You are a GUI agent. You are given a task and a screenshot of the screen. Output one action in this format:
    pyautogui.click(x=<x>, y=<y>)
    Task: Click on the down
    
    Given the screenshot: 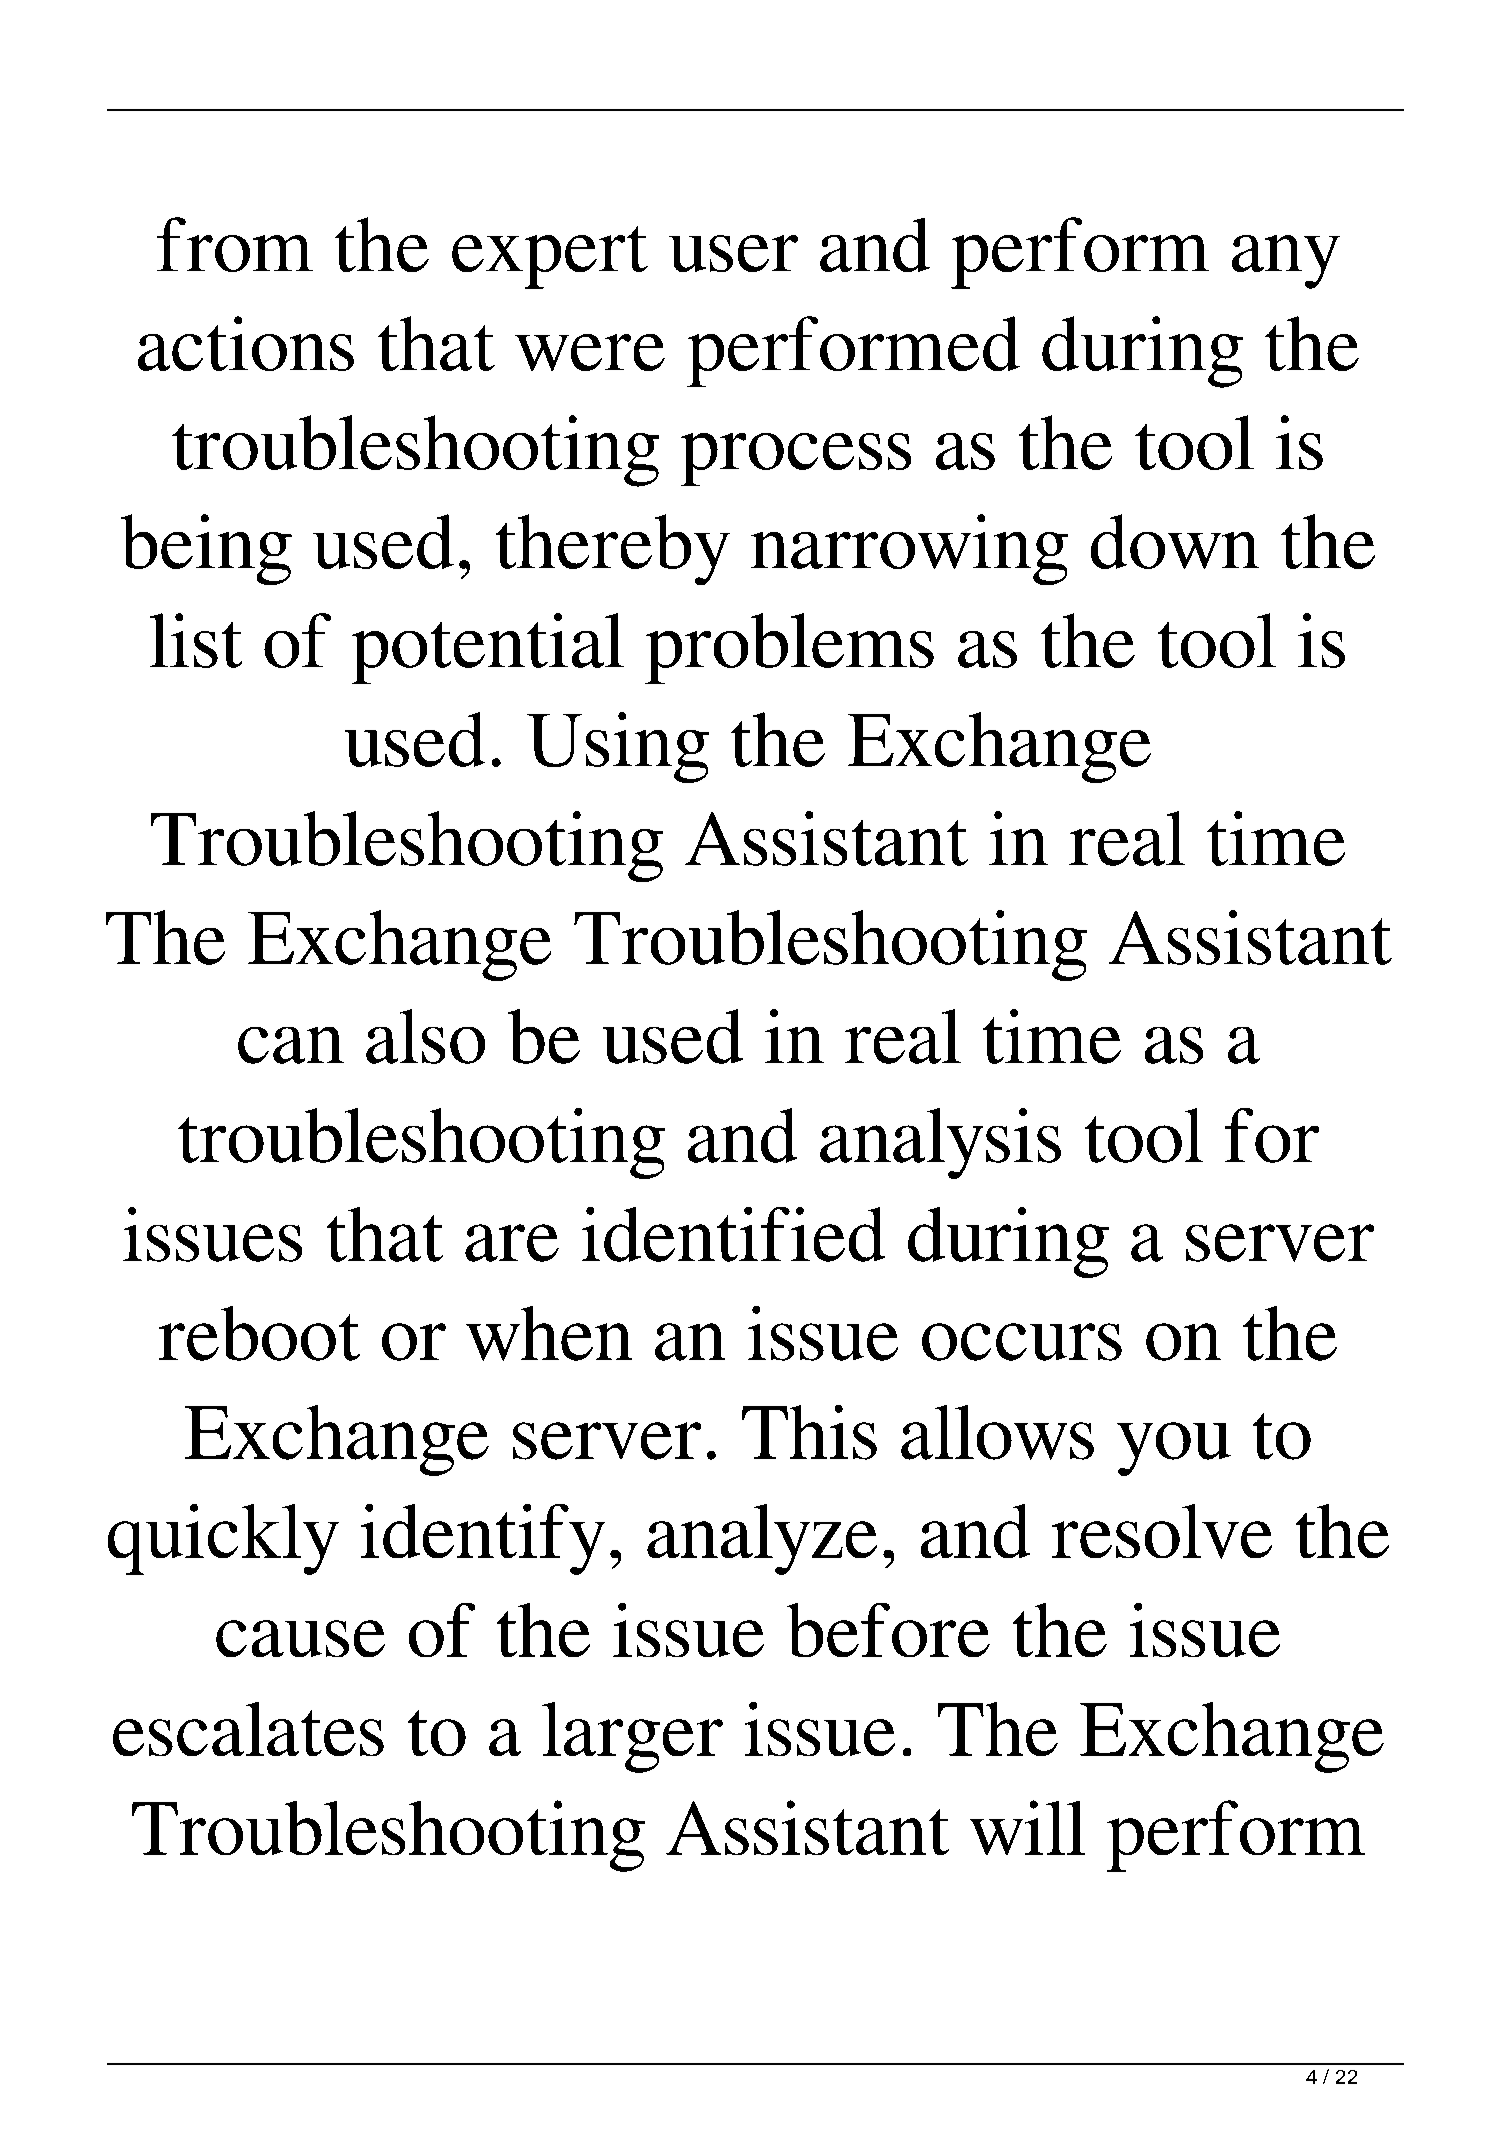 What is the action you would take?
    pyautogui.click(x=1175, y=541)
